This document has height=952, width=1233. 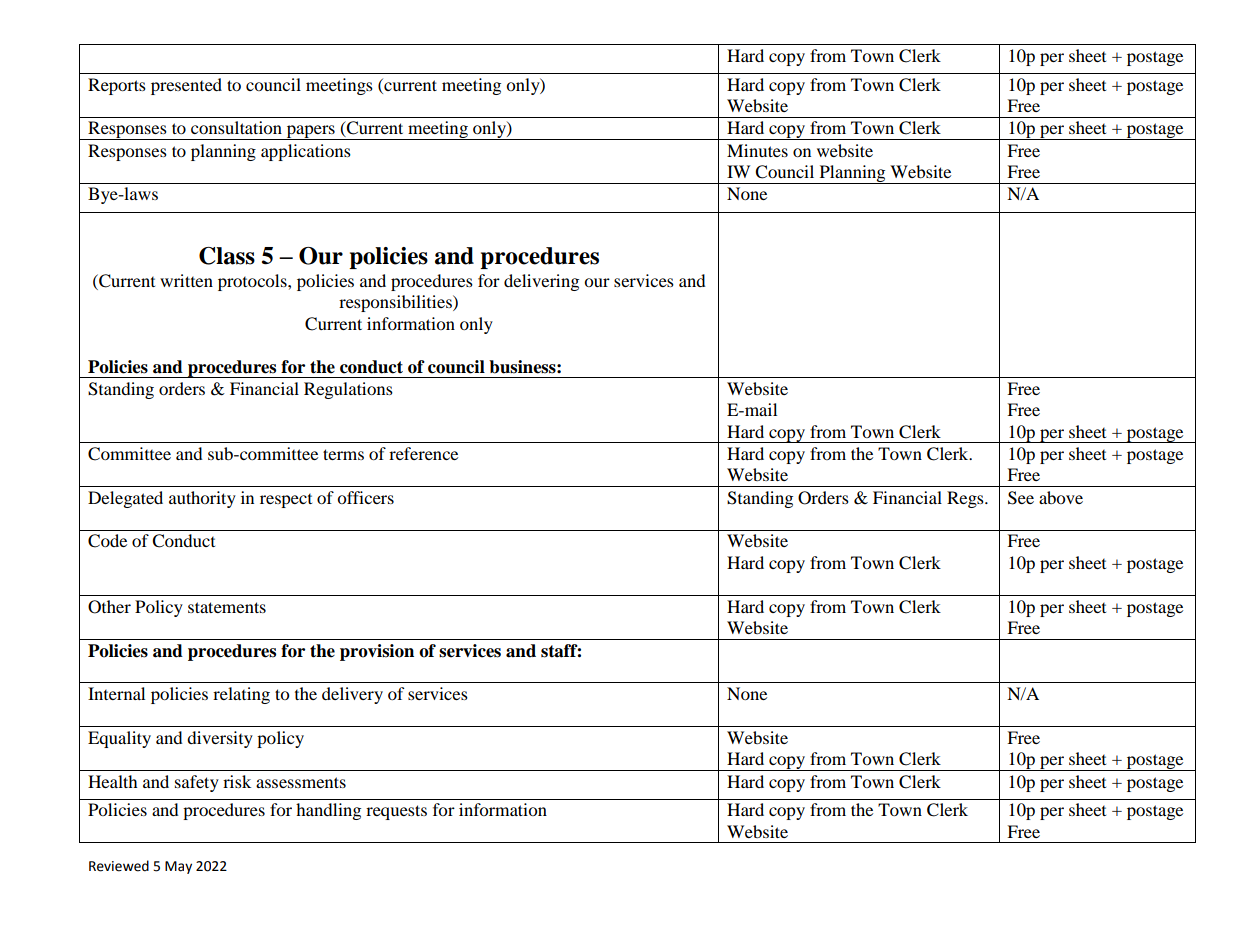 What do you see at coordinates (757, 150) in the document?
I see `Minutes` at bounding box center [757, 150].
